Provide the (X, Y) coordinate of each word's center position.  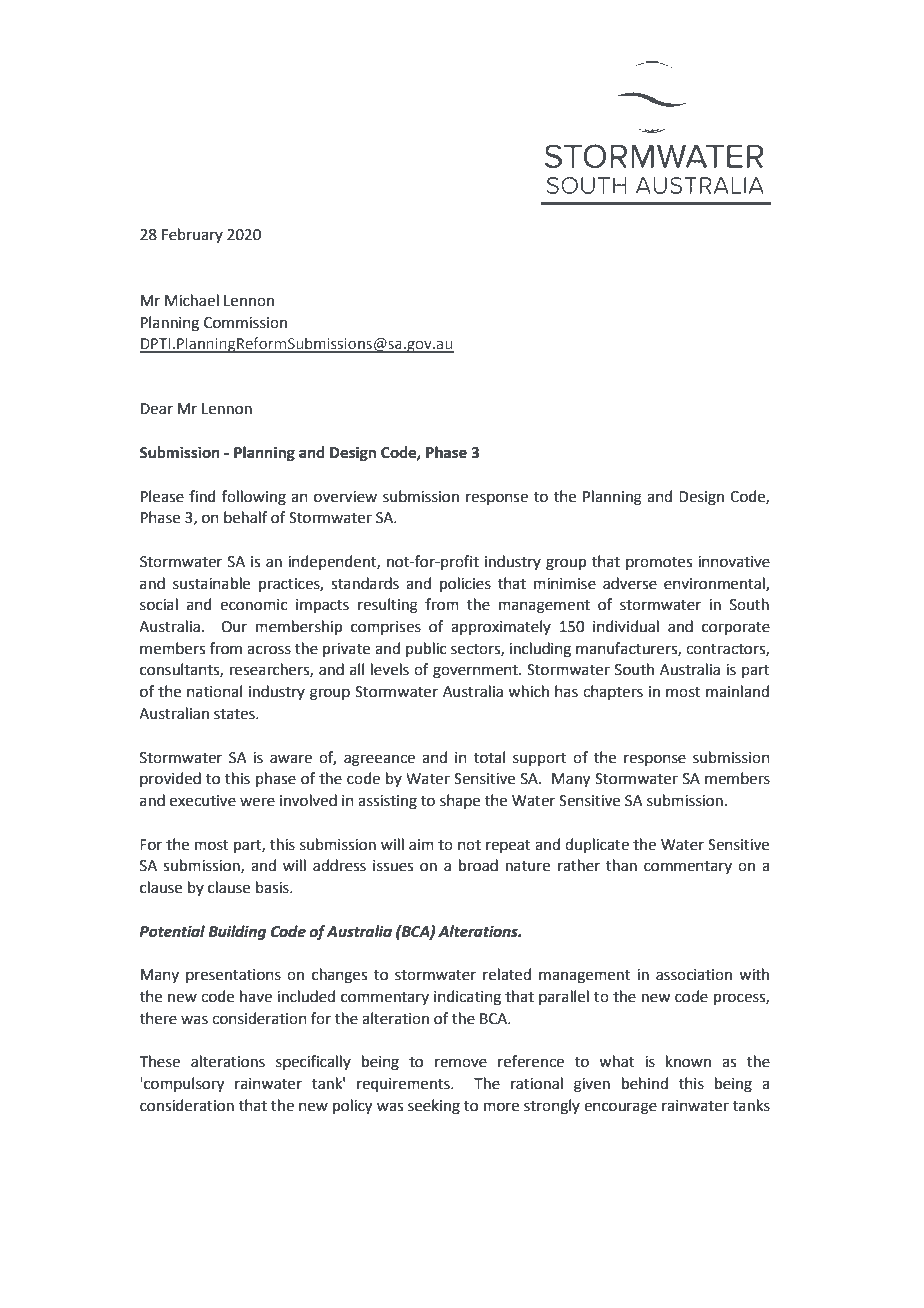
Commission (245, 323)
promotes (659, 563)
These (160, 1061)
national (214, 691)
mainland (737, 691)
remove (461, 1063)
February (192, 235)
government (476, 672)
